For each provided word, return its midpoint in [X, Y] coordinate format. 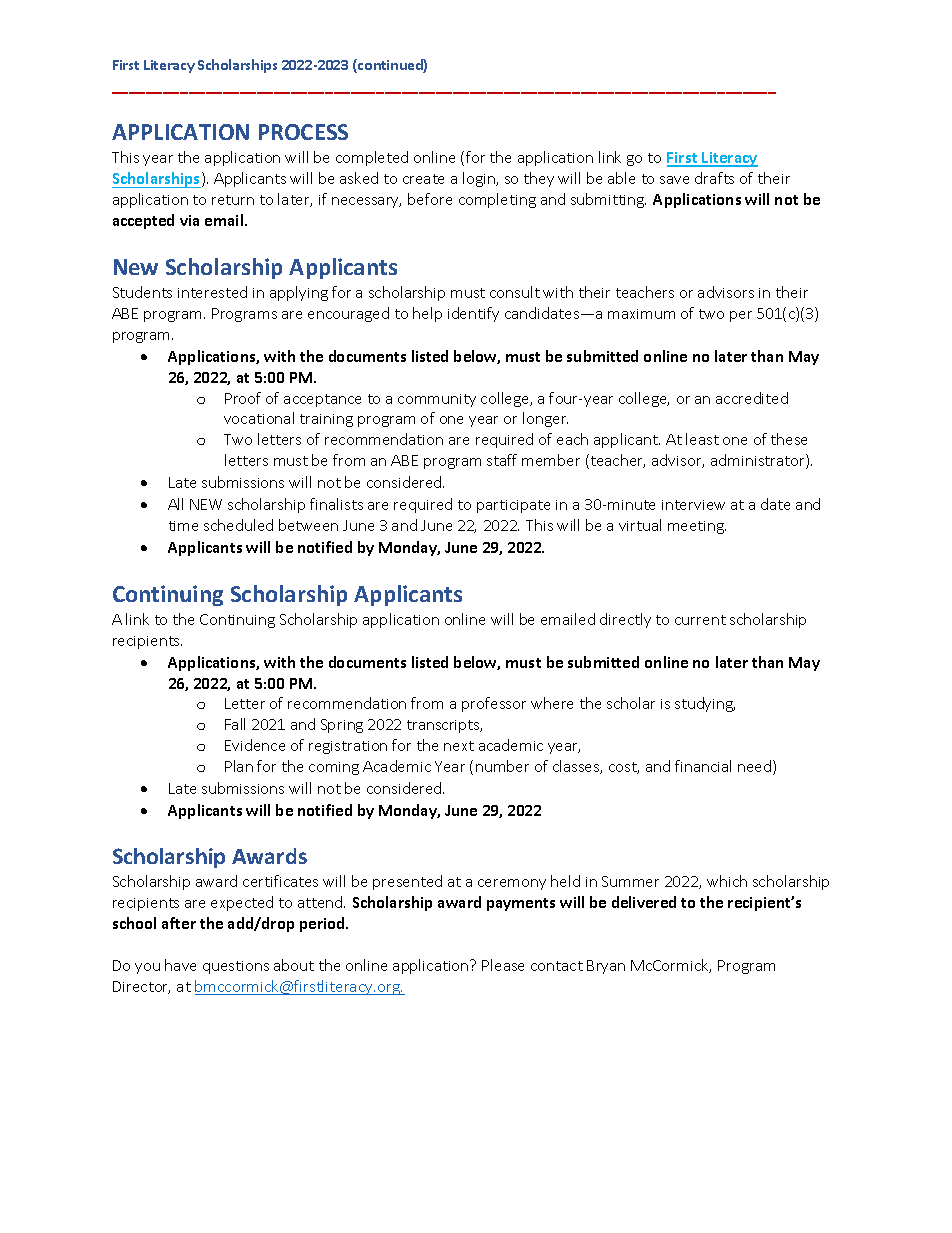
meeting [697, 527]
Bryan [606, 967]
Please [503, 965]
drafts [714, 178]
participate [513, 506]
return [233, 200]
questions [236, 967]
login [480, 179]
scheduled [238, 525]
